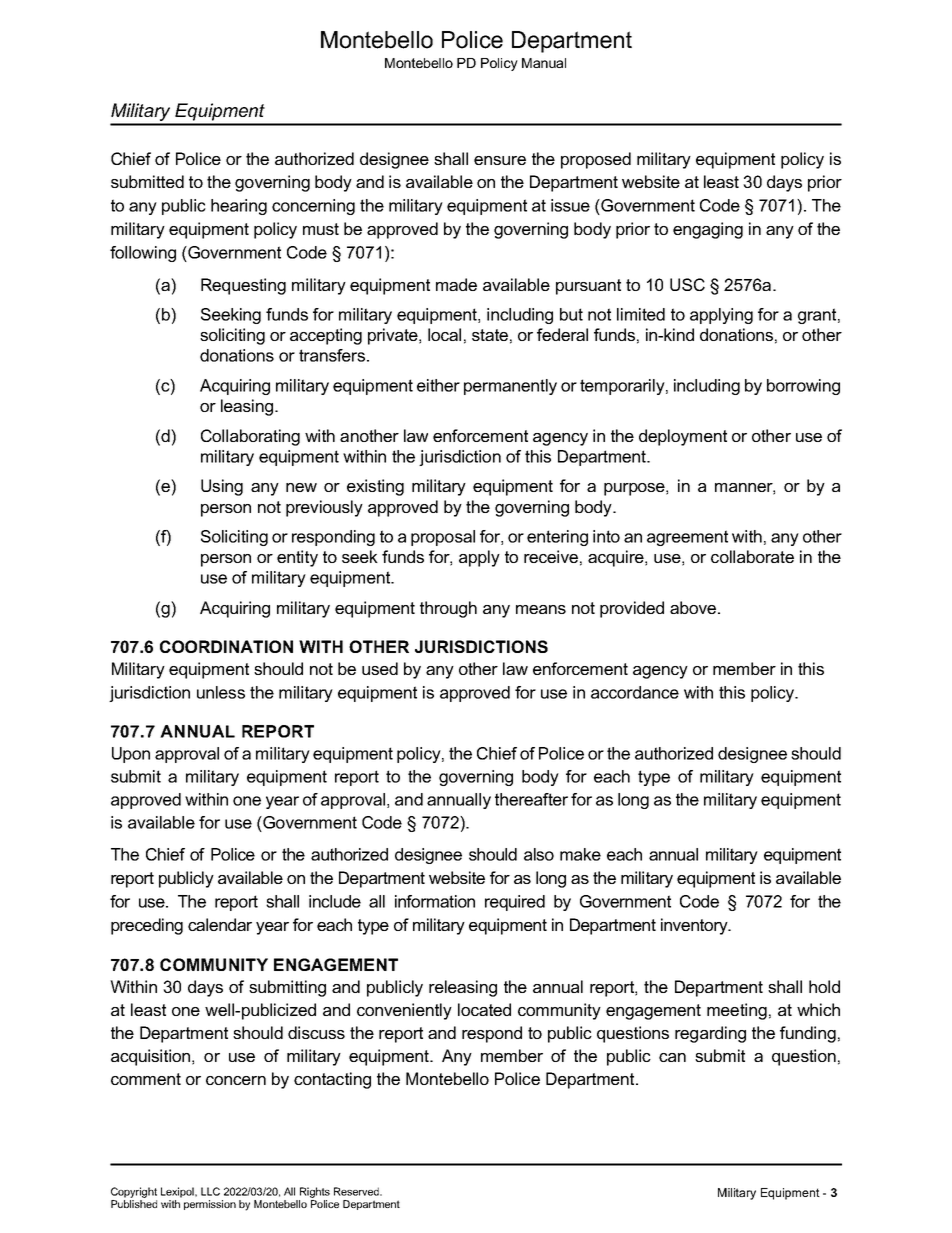 The height and width of the page is (1233, 952). Describe the element at coordinates (531, 799) in the page. I see `thereafter` at that location.
